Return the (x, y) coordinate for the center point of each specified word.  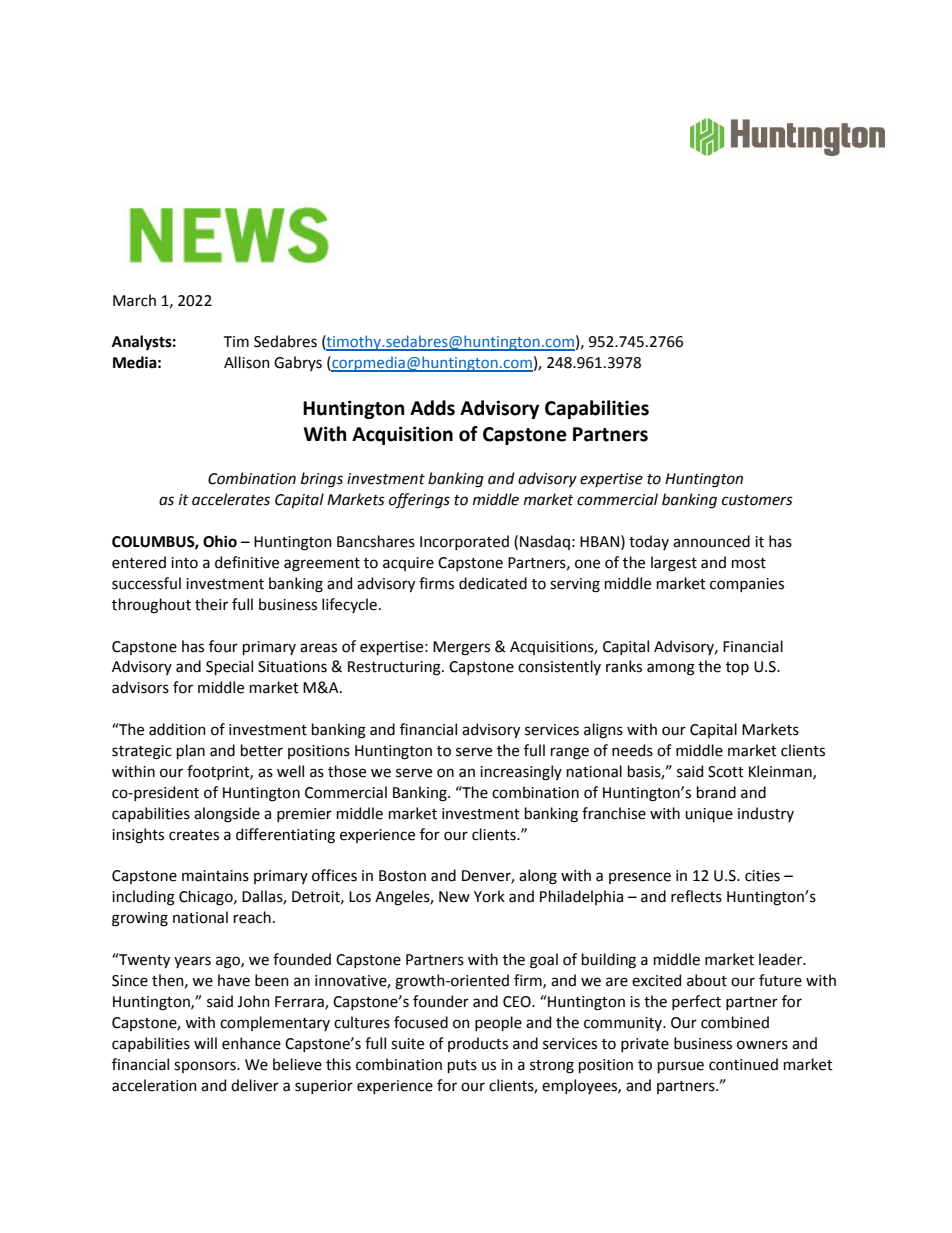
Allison (247, 362)
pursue (681, 1067)
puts (462, 1066)
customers (757, 500)
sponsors (206, 1067)
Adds (432, 408)
